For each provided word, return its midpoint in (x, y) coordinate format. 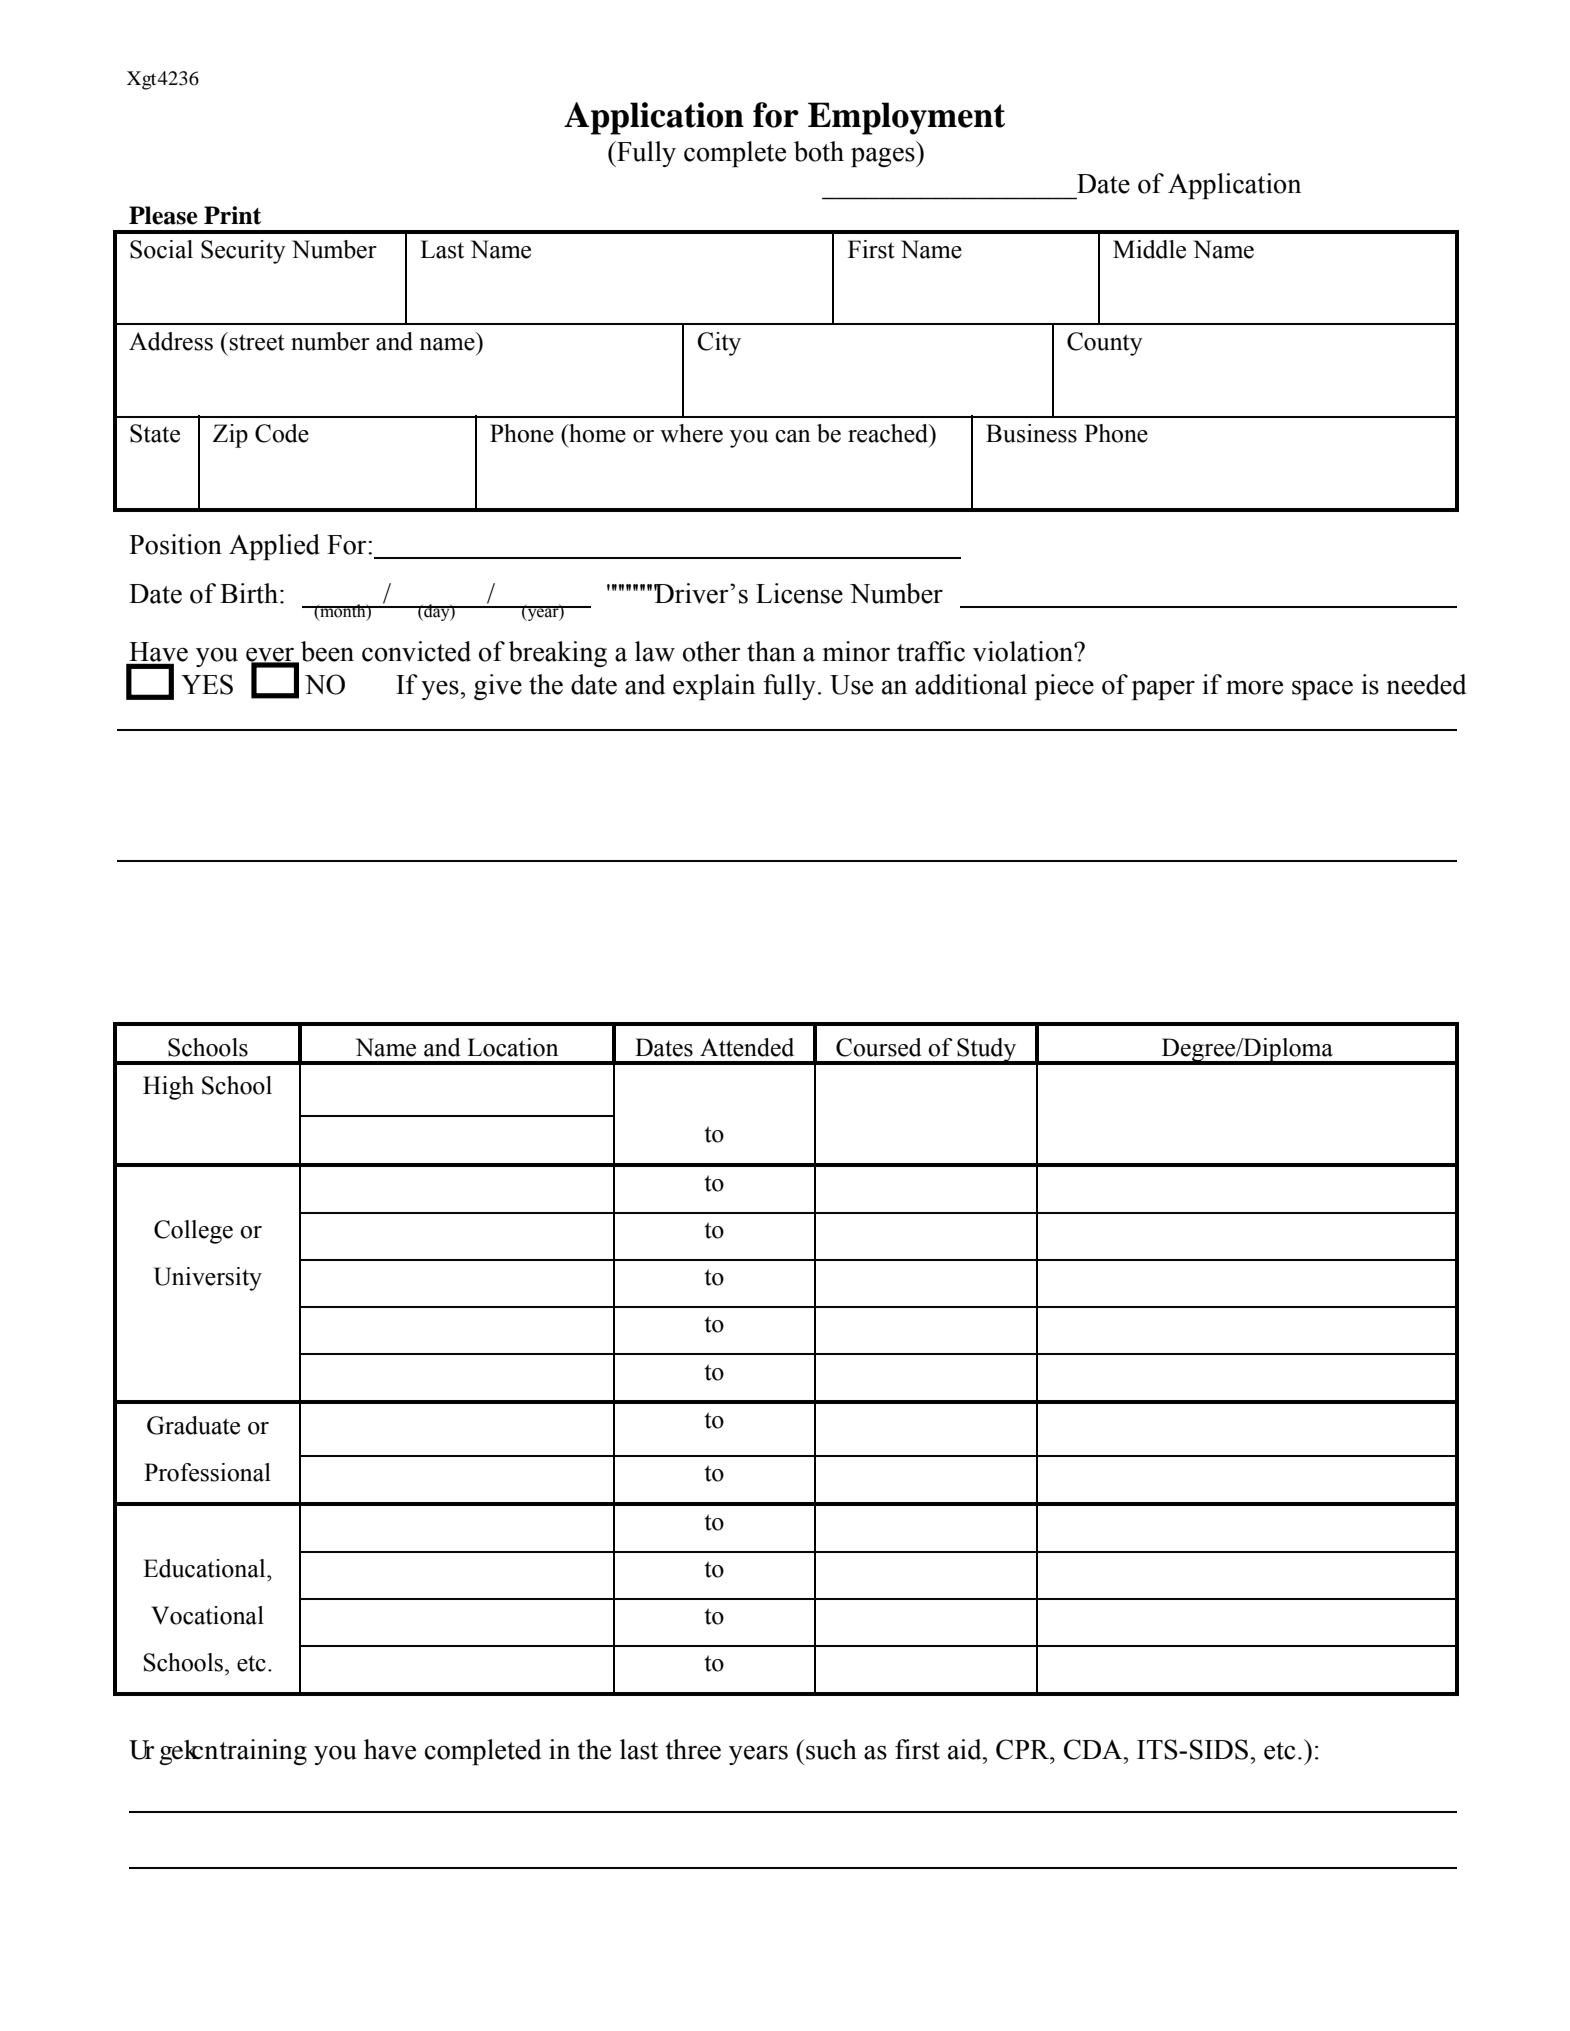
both (819, 151)
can (793, 436)
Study (987, 1051)
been (327, 651)
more (1254, 688)
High (168, 1088)
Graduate (193, 1425)
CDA (1094, 1749)
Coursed (879, 1047)
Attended (747, 1047)
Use (851, 685)
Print (232, 215)
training (263, 1752)
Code (282, 433)
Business (1031, 433)
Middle (1149, 249)
